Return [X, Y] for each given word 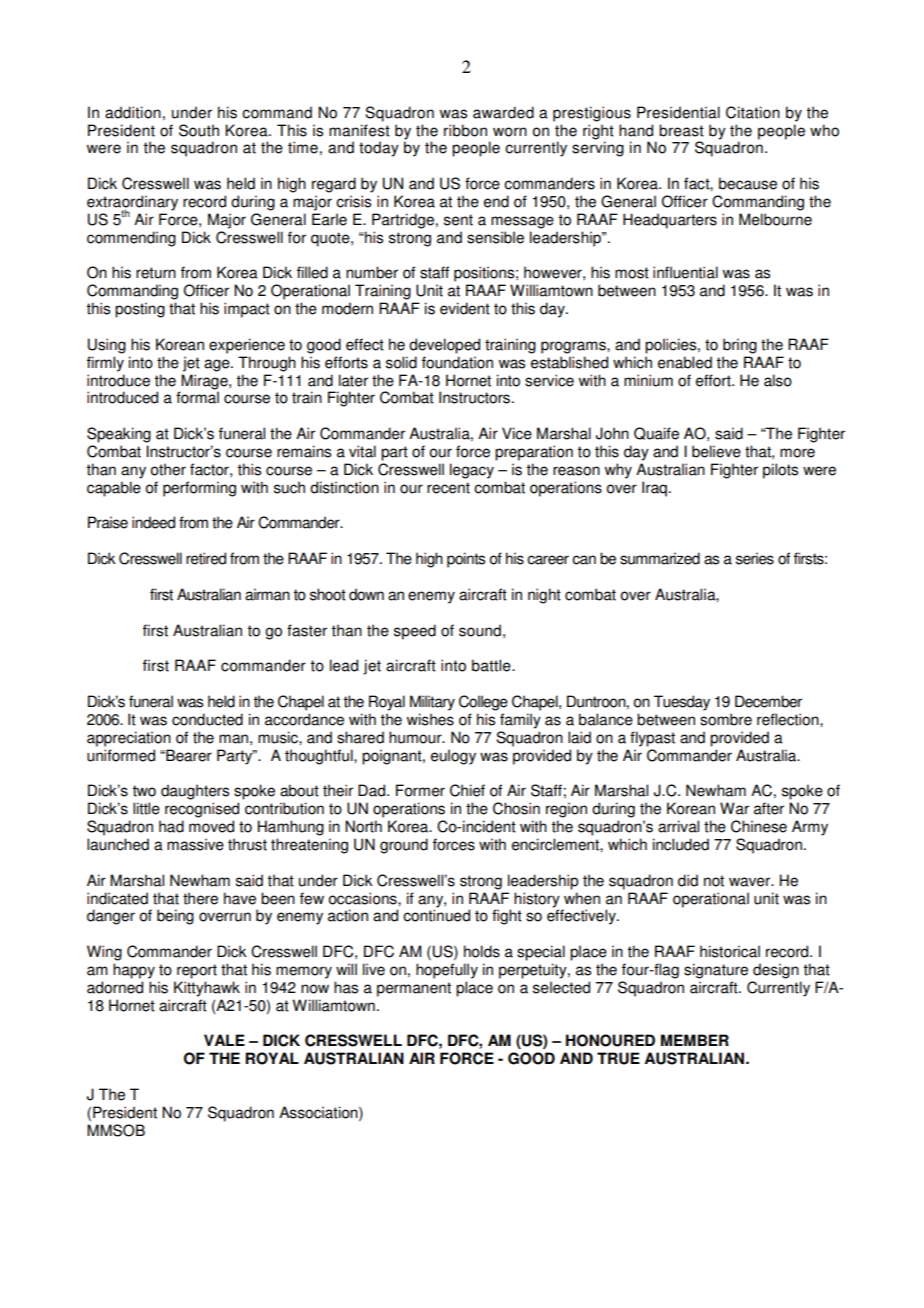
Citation [753, 112]
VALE [224, 1040]
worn [510, 132]
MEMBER [695, 1040]
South [199, 130]
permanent [414, 989]
